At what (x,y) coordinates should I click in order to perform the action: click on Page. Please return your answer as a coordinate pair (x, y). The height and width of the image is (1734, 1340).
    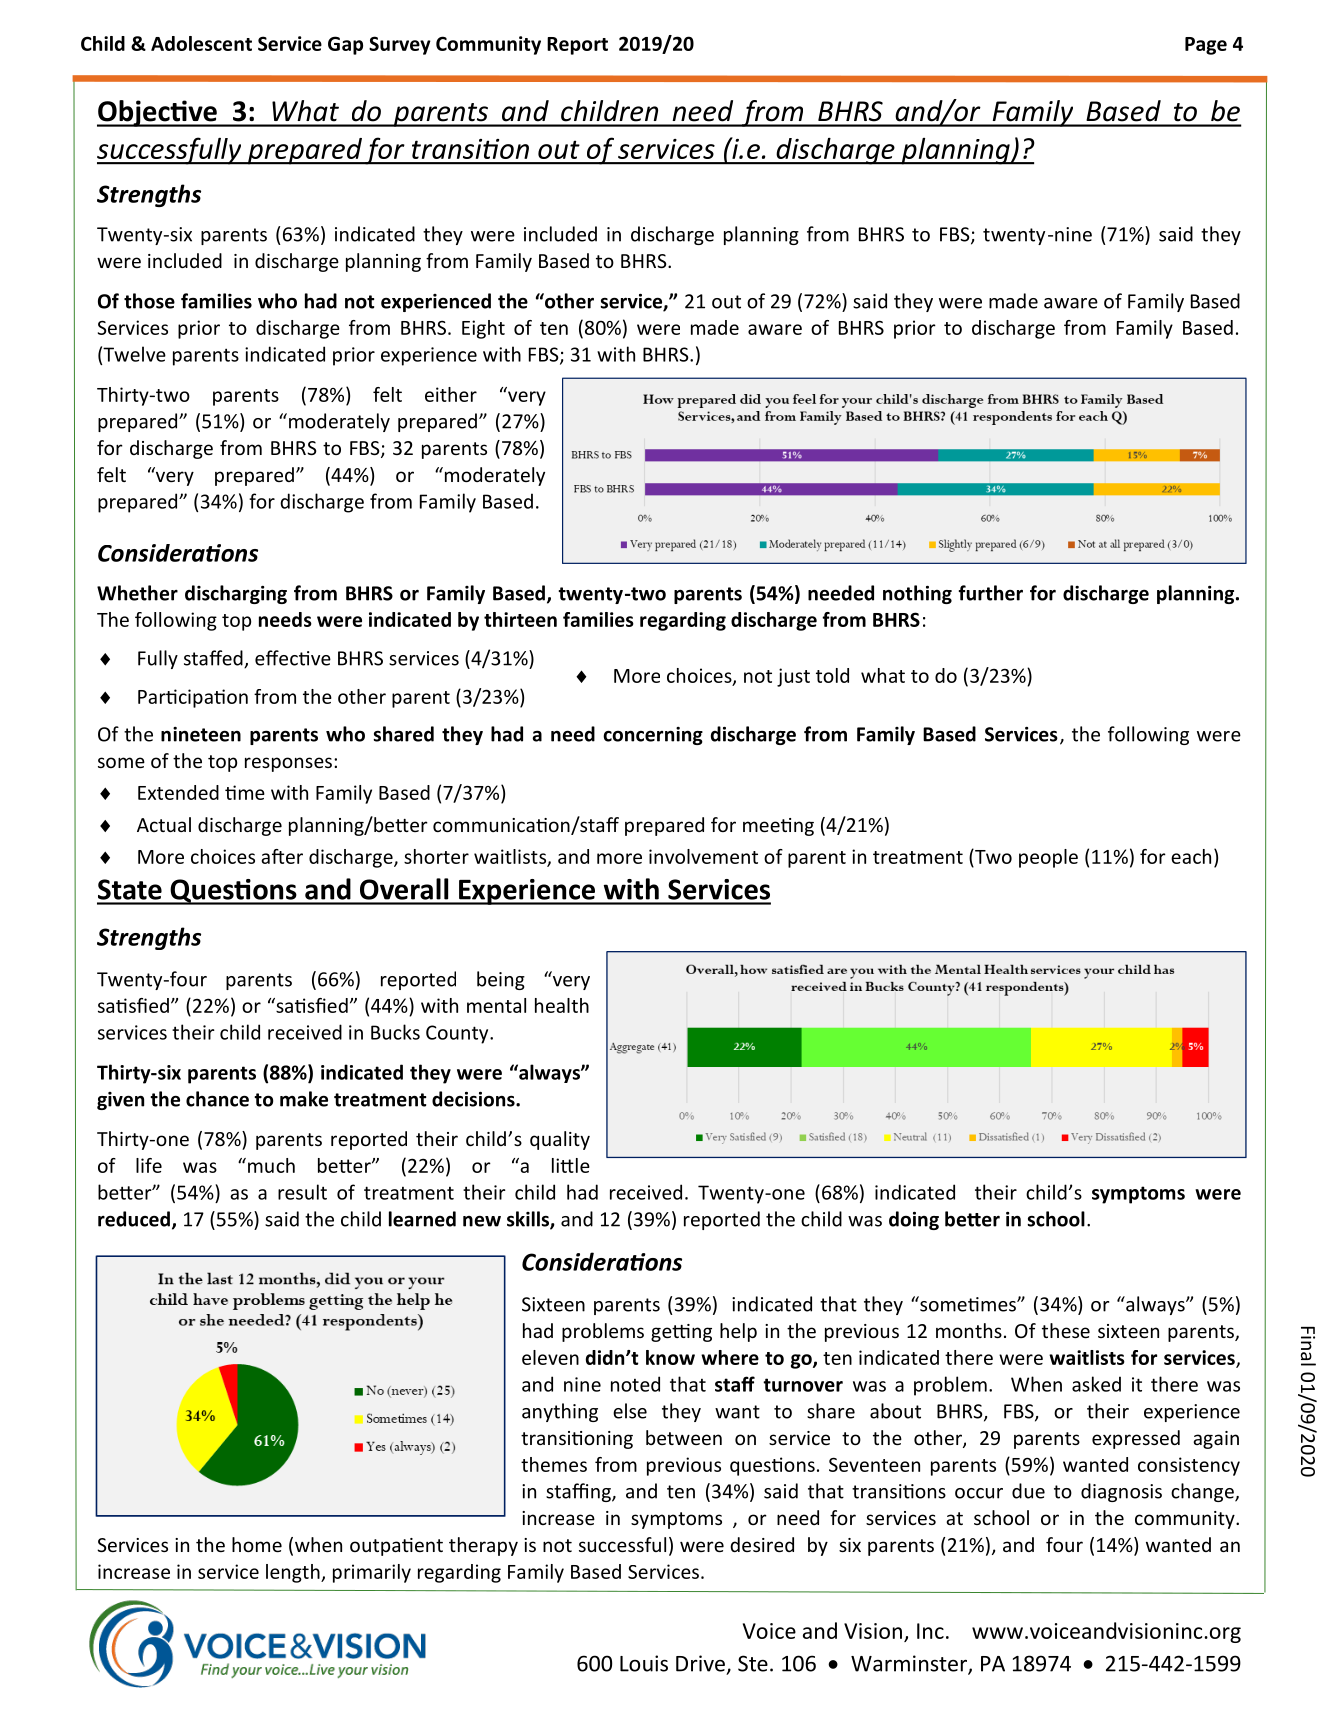
    Looking at the image, I should click on (1206, 46).
